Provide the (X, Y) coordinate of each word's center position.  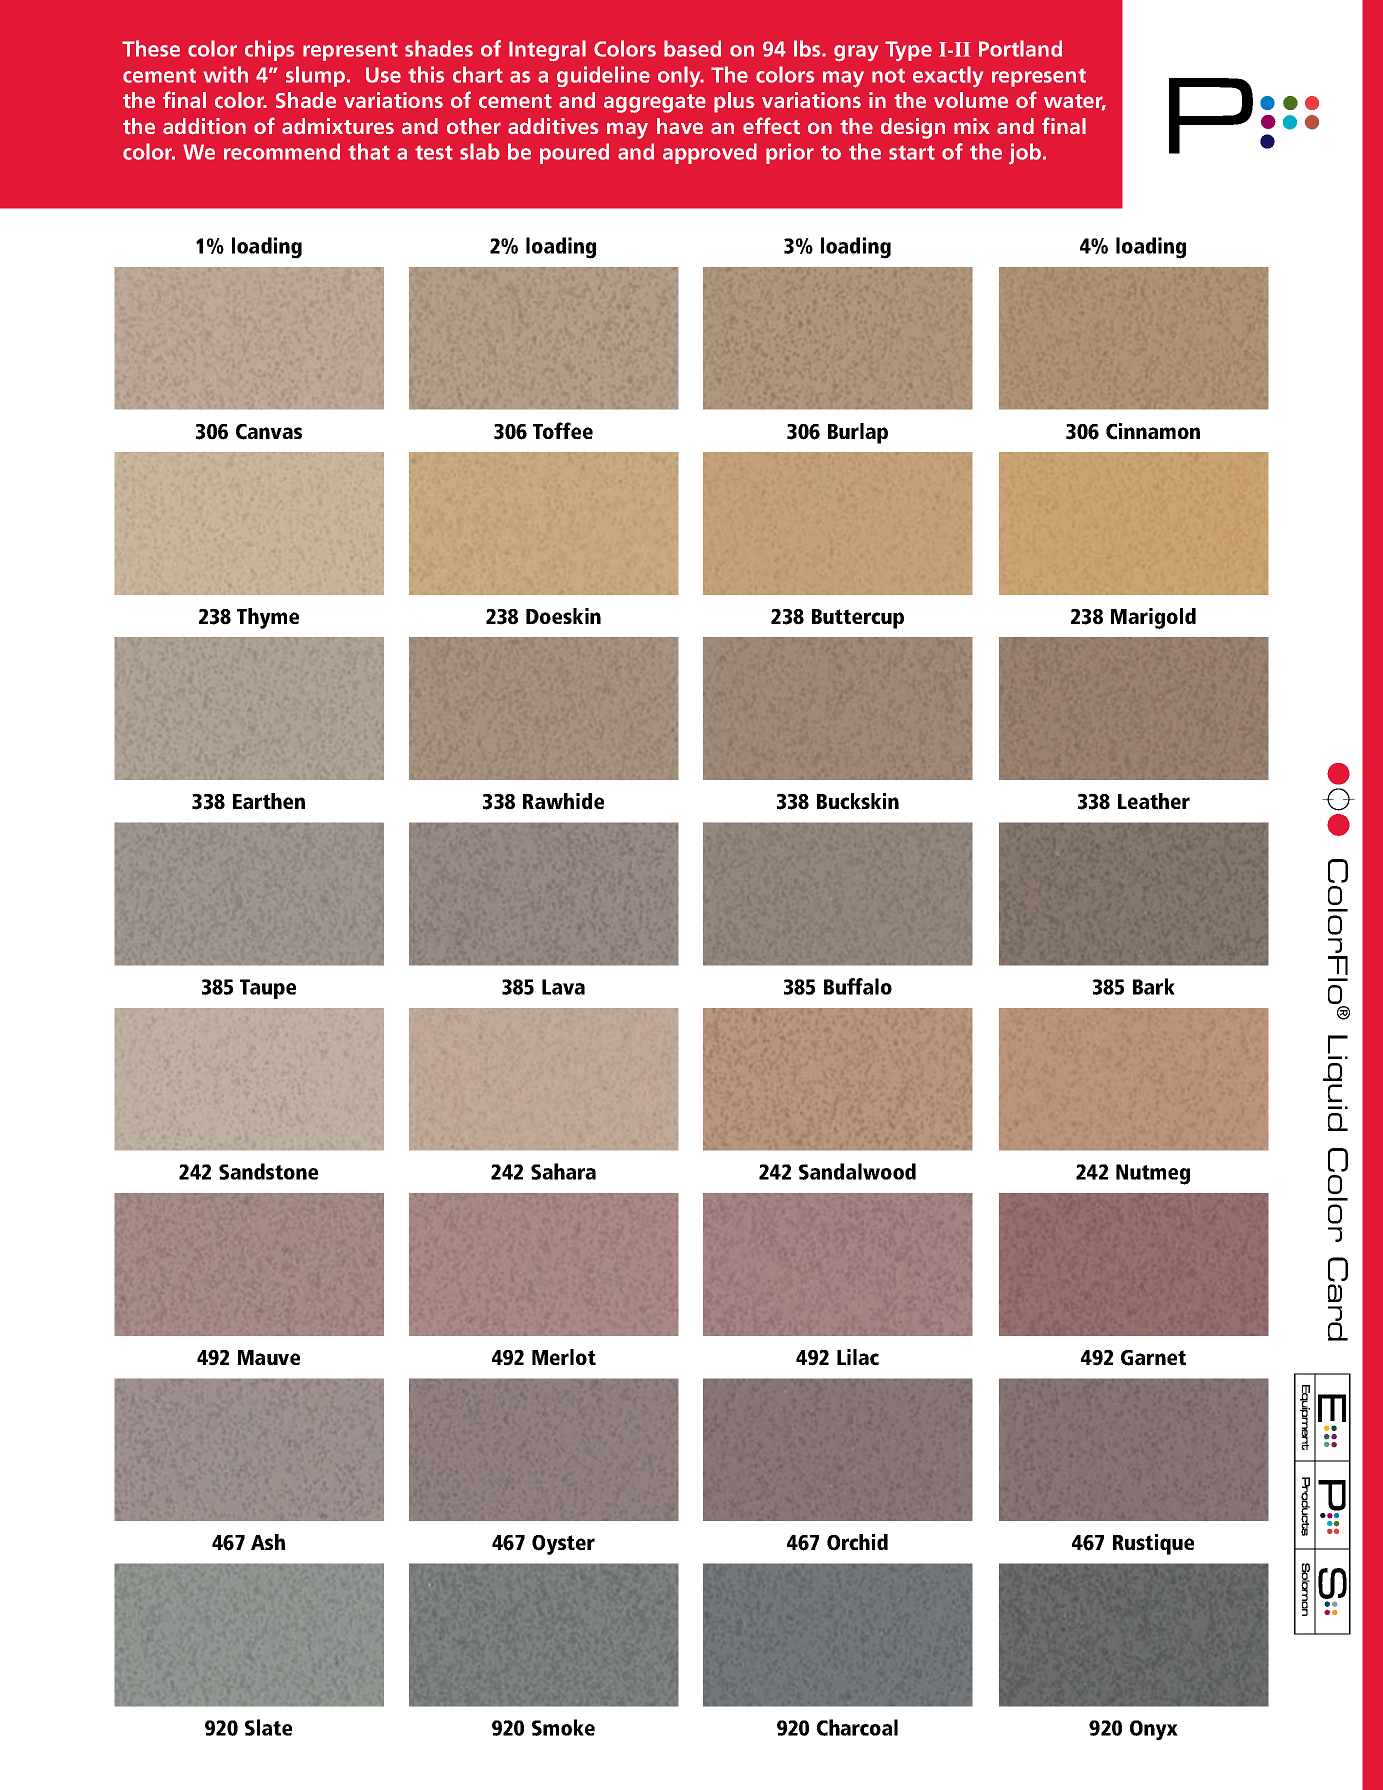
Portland (1020, 48)
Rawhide (563, 801)
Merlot (564, 1357)
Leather (1154, 801)
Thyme (268, 618)
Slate (268, 1727)
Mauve (269, 1357)
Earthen (269, 801)
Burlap (858, 433)
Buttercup (858, 619)
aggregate (655, 103)
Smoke (563, 1727)
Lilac (858, 1357)
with (225, 74)
